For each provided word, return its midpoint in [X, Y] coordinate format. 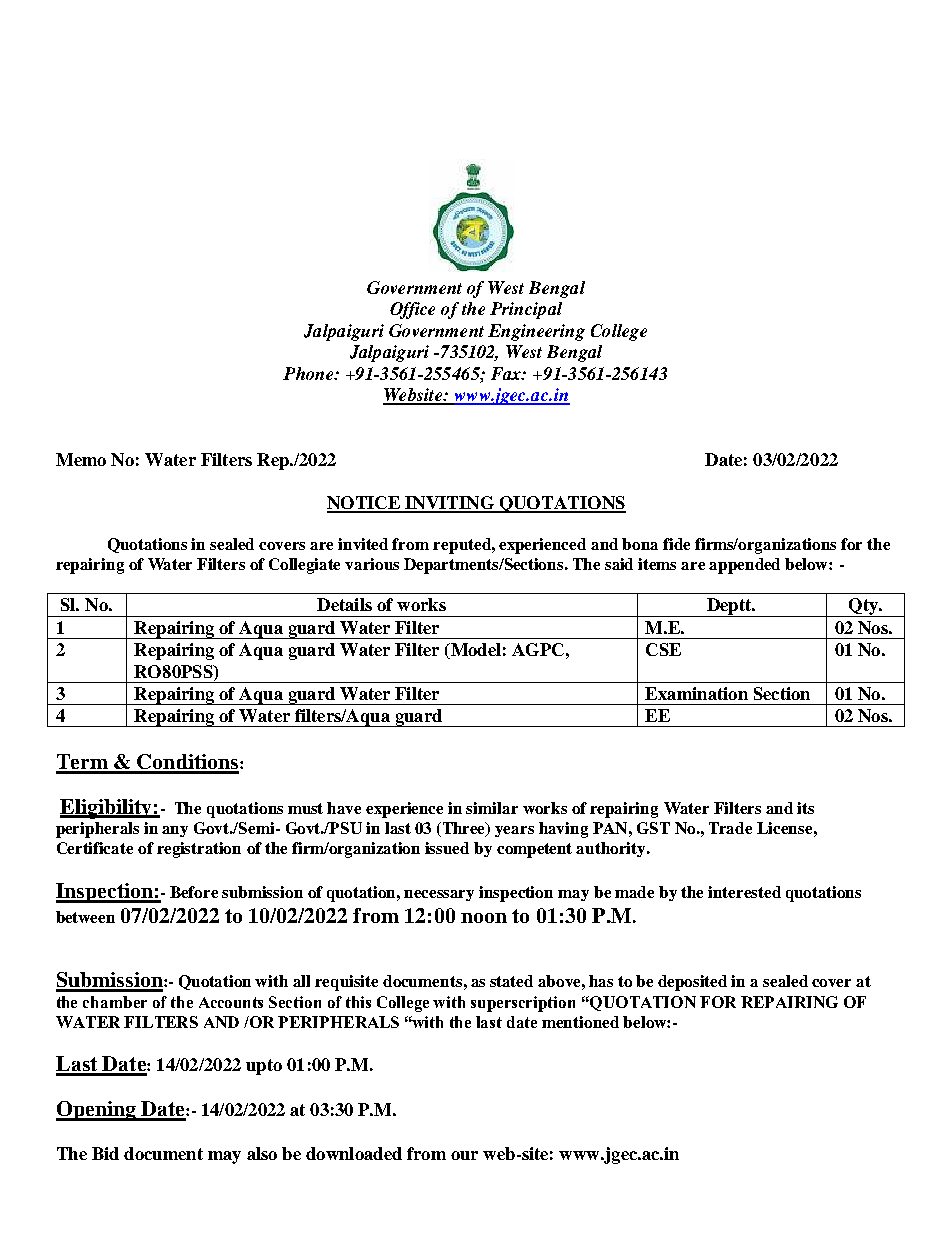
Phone [309, 373]
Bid [105, 1153]
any [175, 831]
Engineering [536, 332]
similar [492, 808]
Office [412, 310]
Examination [696, 693]
